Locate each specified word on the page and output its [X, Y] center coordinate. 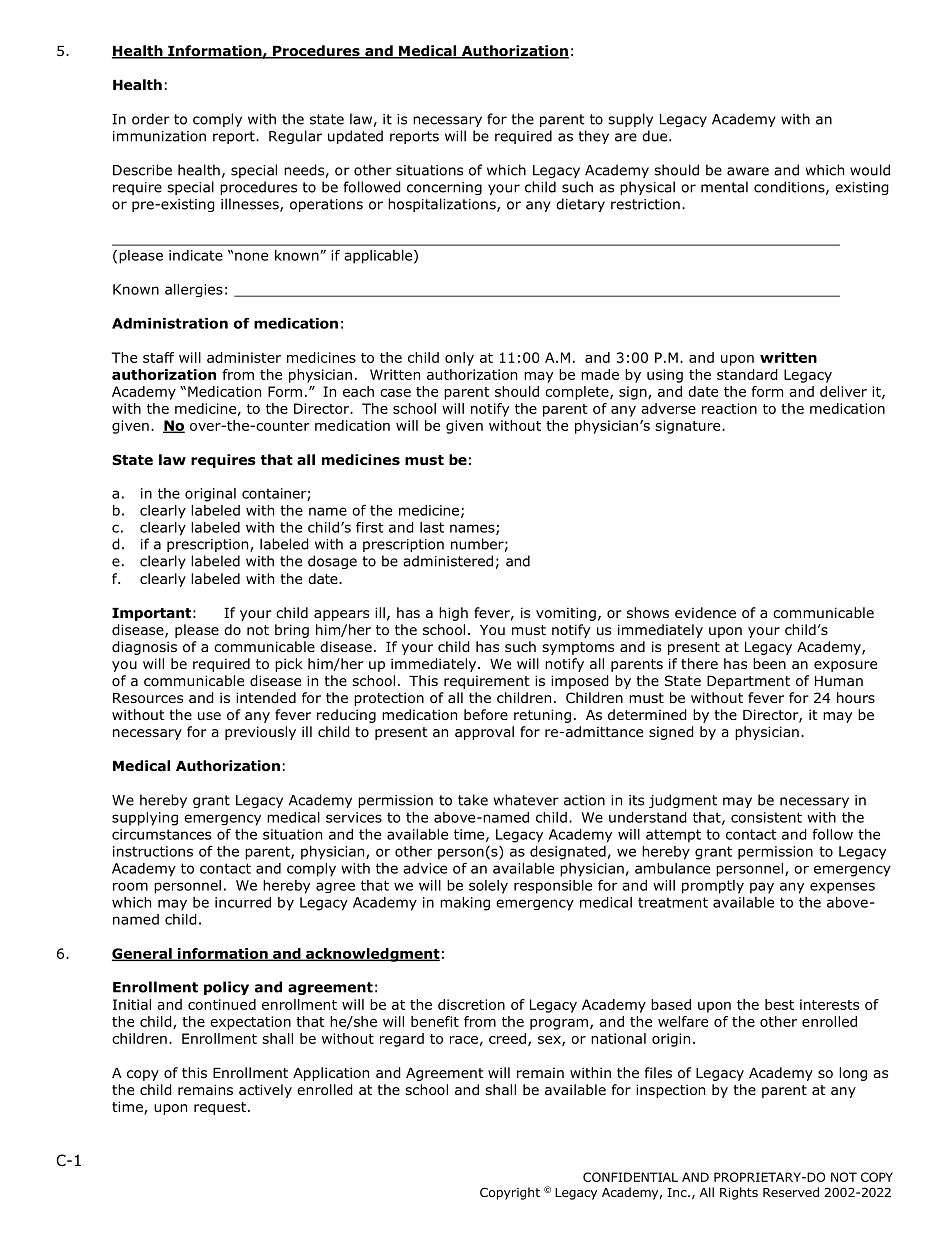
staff [158, 357]
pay [762, 888]
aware [748, 171]
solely [488, 887]
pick [289, 665]
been [769, 663]
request [220, 1108]
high [453, 614]
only [459, 359]
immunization [159, 136]
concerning [444, 188]
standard [747, 374]
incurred [243, 902]
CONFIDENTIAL [630, 1177]
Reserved [791, 1192]
